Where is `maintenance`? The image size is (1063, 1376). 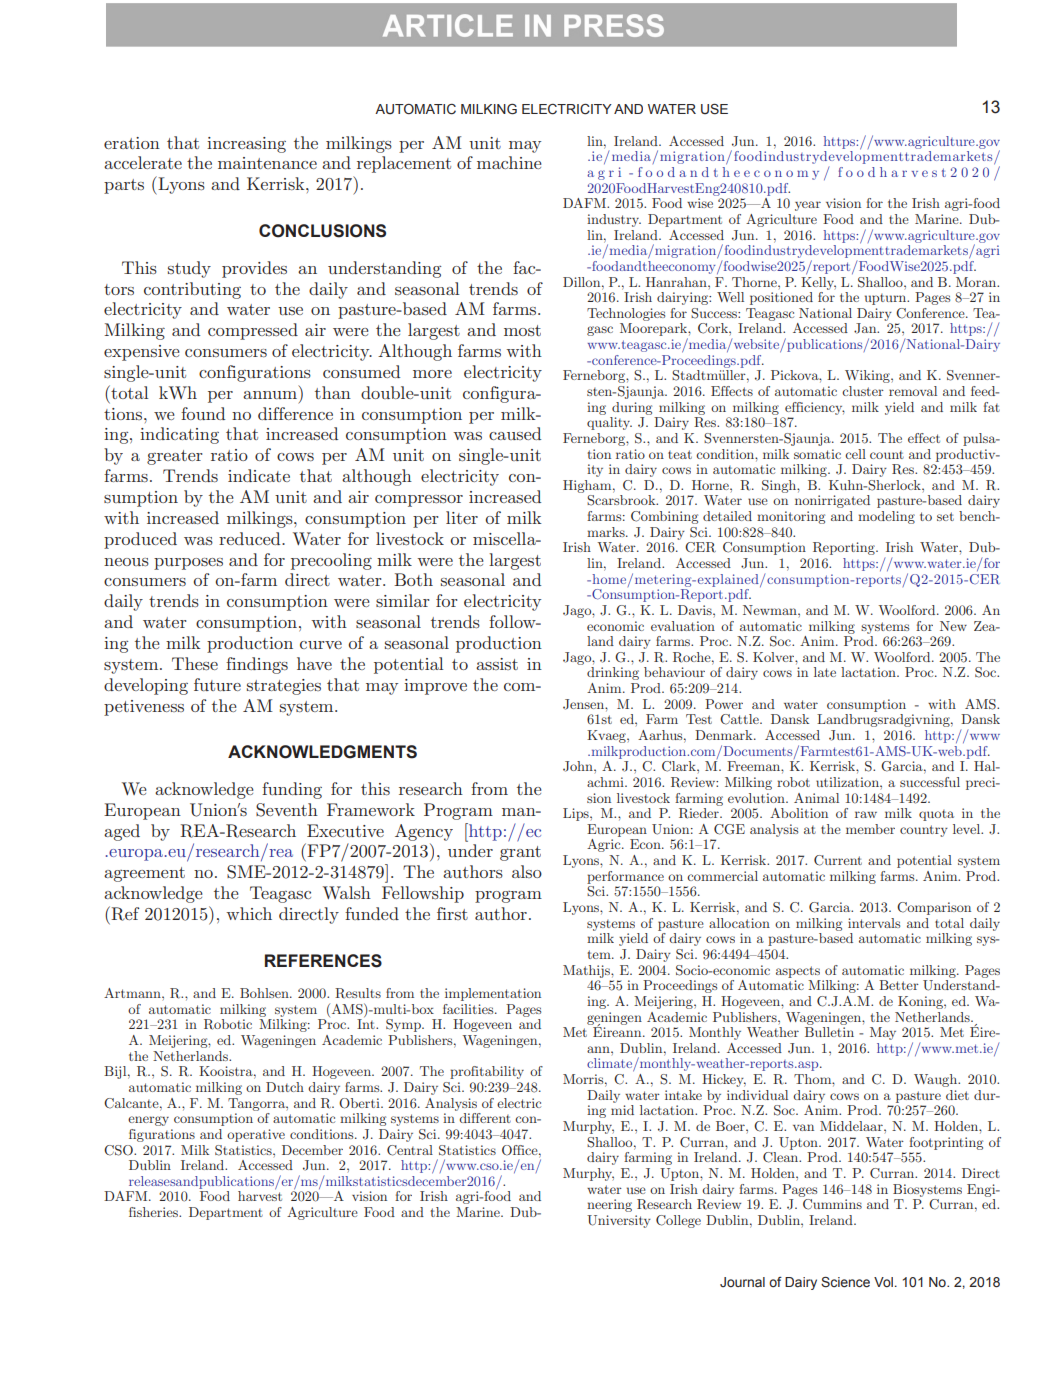
maintenance is located at coordinates (267, 163).
